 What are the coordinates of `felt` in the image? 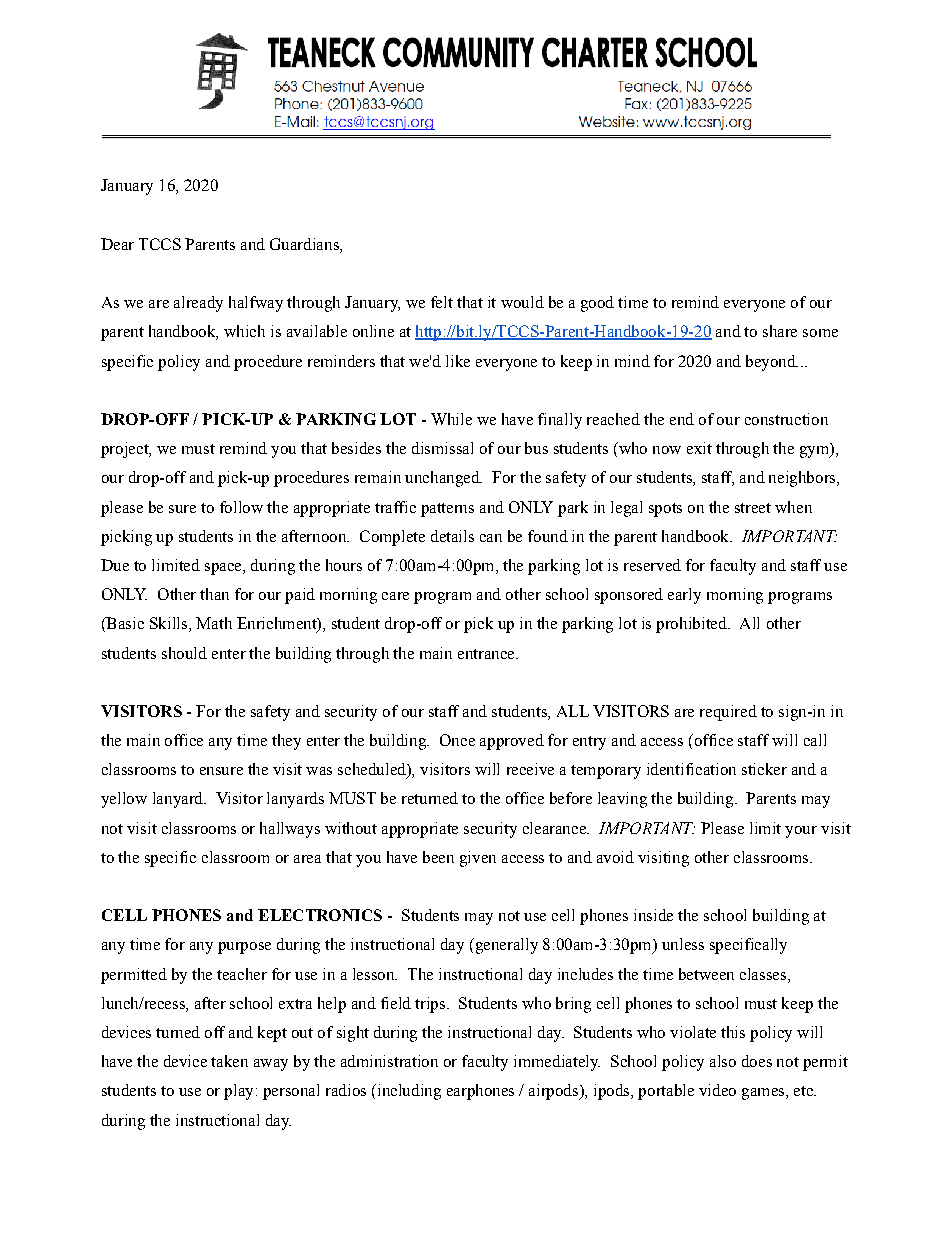 It's located at (442, 302).
